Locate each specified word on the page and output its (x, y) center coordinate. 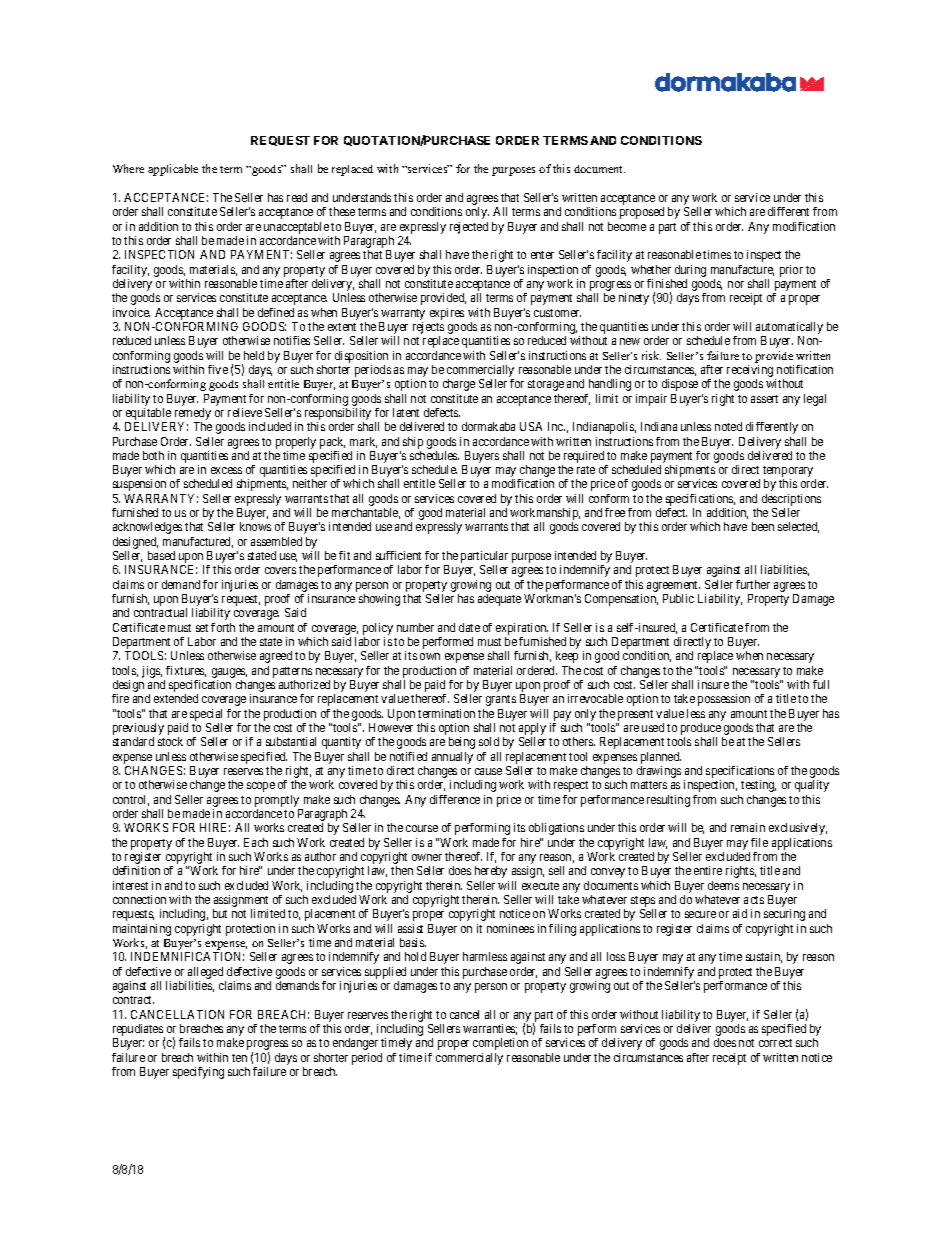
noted (728, 426)
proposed (642, 213)
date (469, 627)
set (202, 628)
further (753, 584)
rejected (469, 228)
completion (500, 1044)
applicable (173, 170)
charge (459, 385)
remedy (191, 415)
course (422, 828)
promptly (277, 801)
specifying (198, 1073)
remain (748, 827)
